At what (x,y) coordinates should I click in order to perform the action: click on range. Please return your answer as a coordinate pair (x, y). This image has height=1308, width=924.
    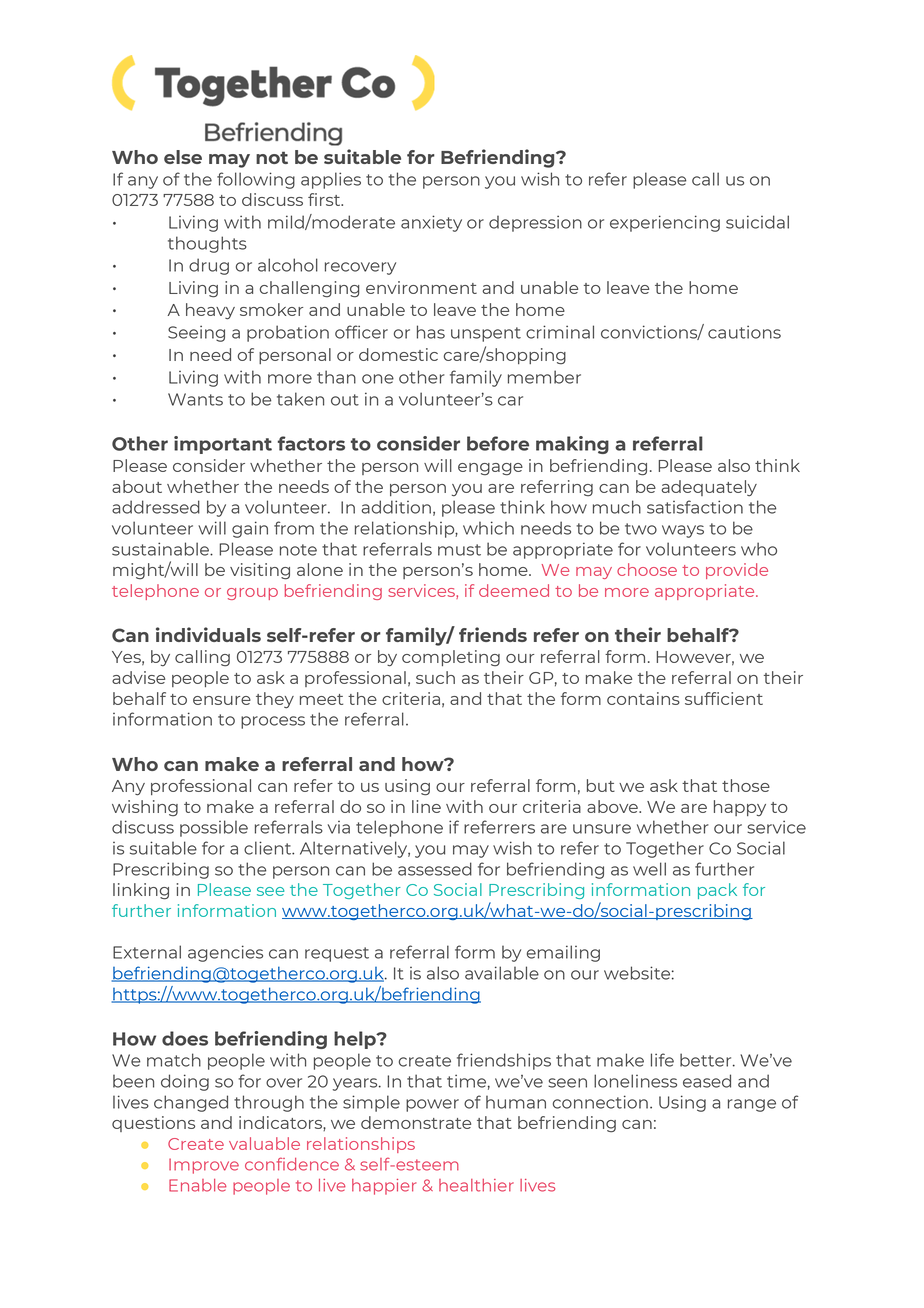
    Looking at the image, I should click on (752, 1105).
